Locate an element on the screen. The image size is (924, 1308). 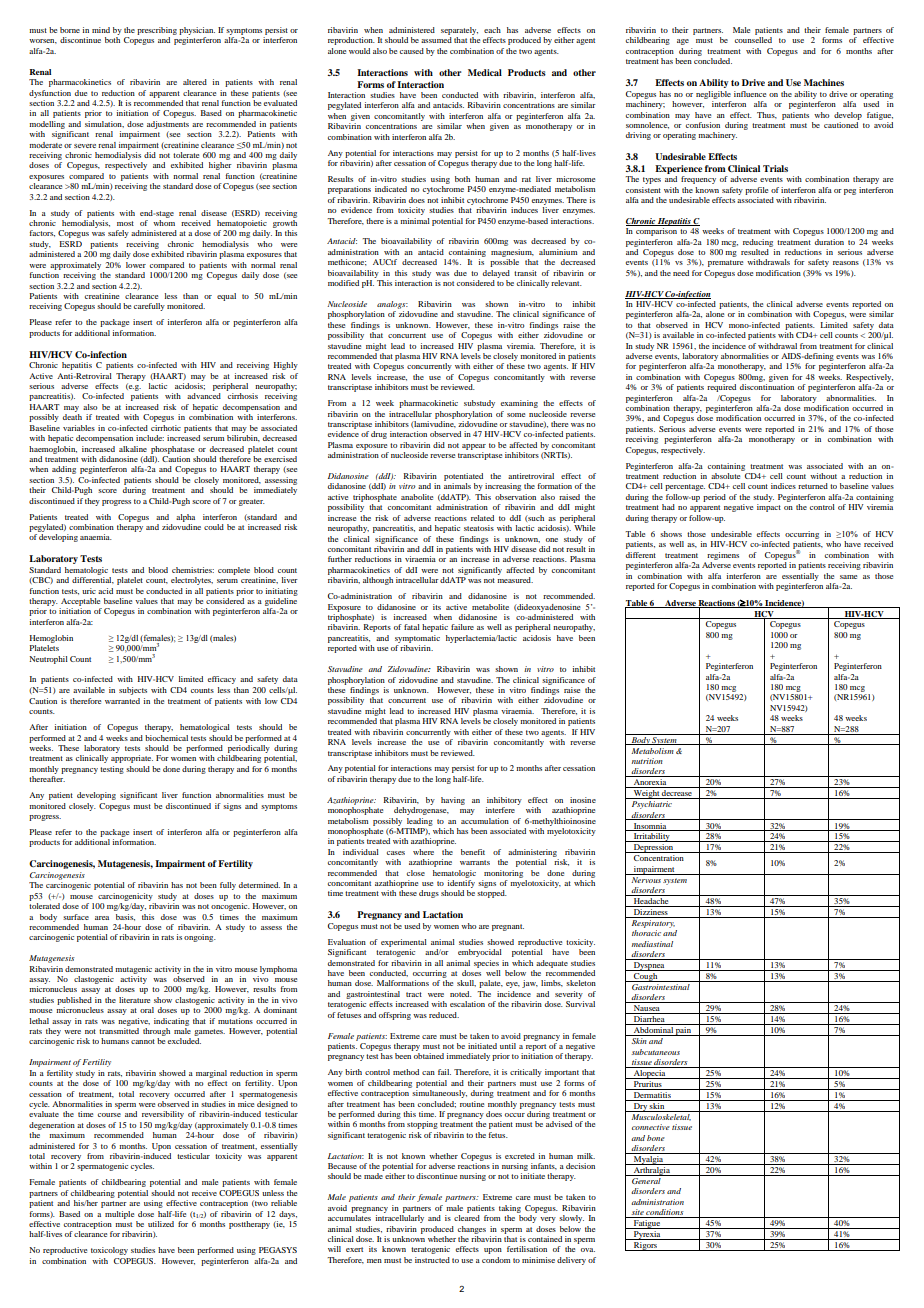
appropriate is located at coordinates (132, 759).
